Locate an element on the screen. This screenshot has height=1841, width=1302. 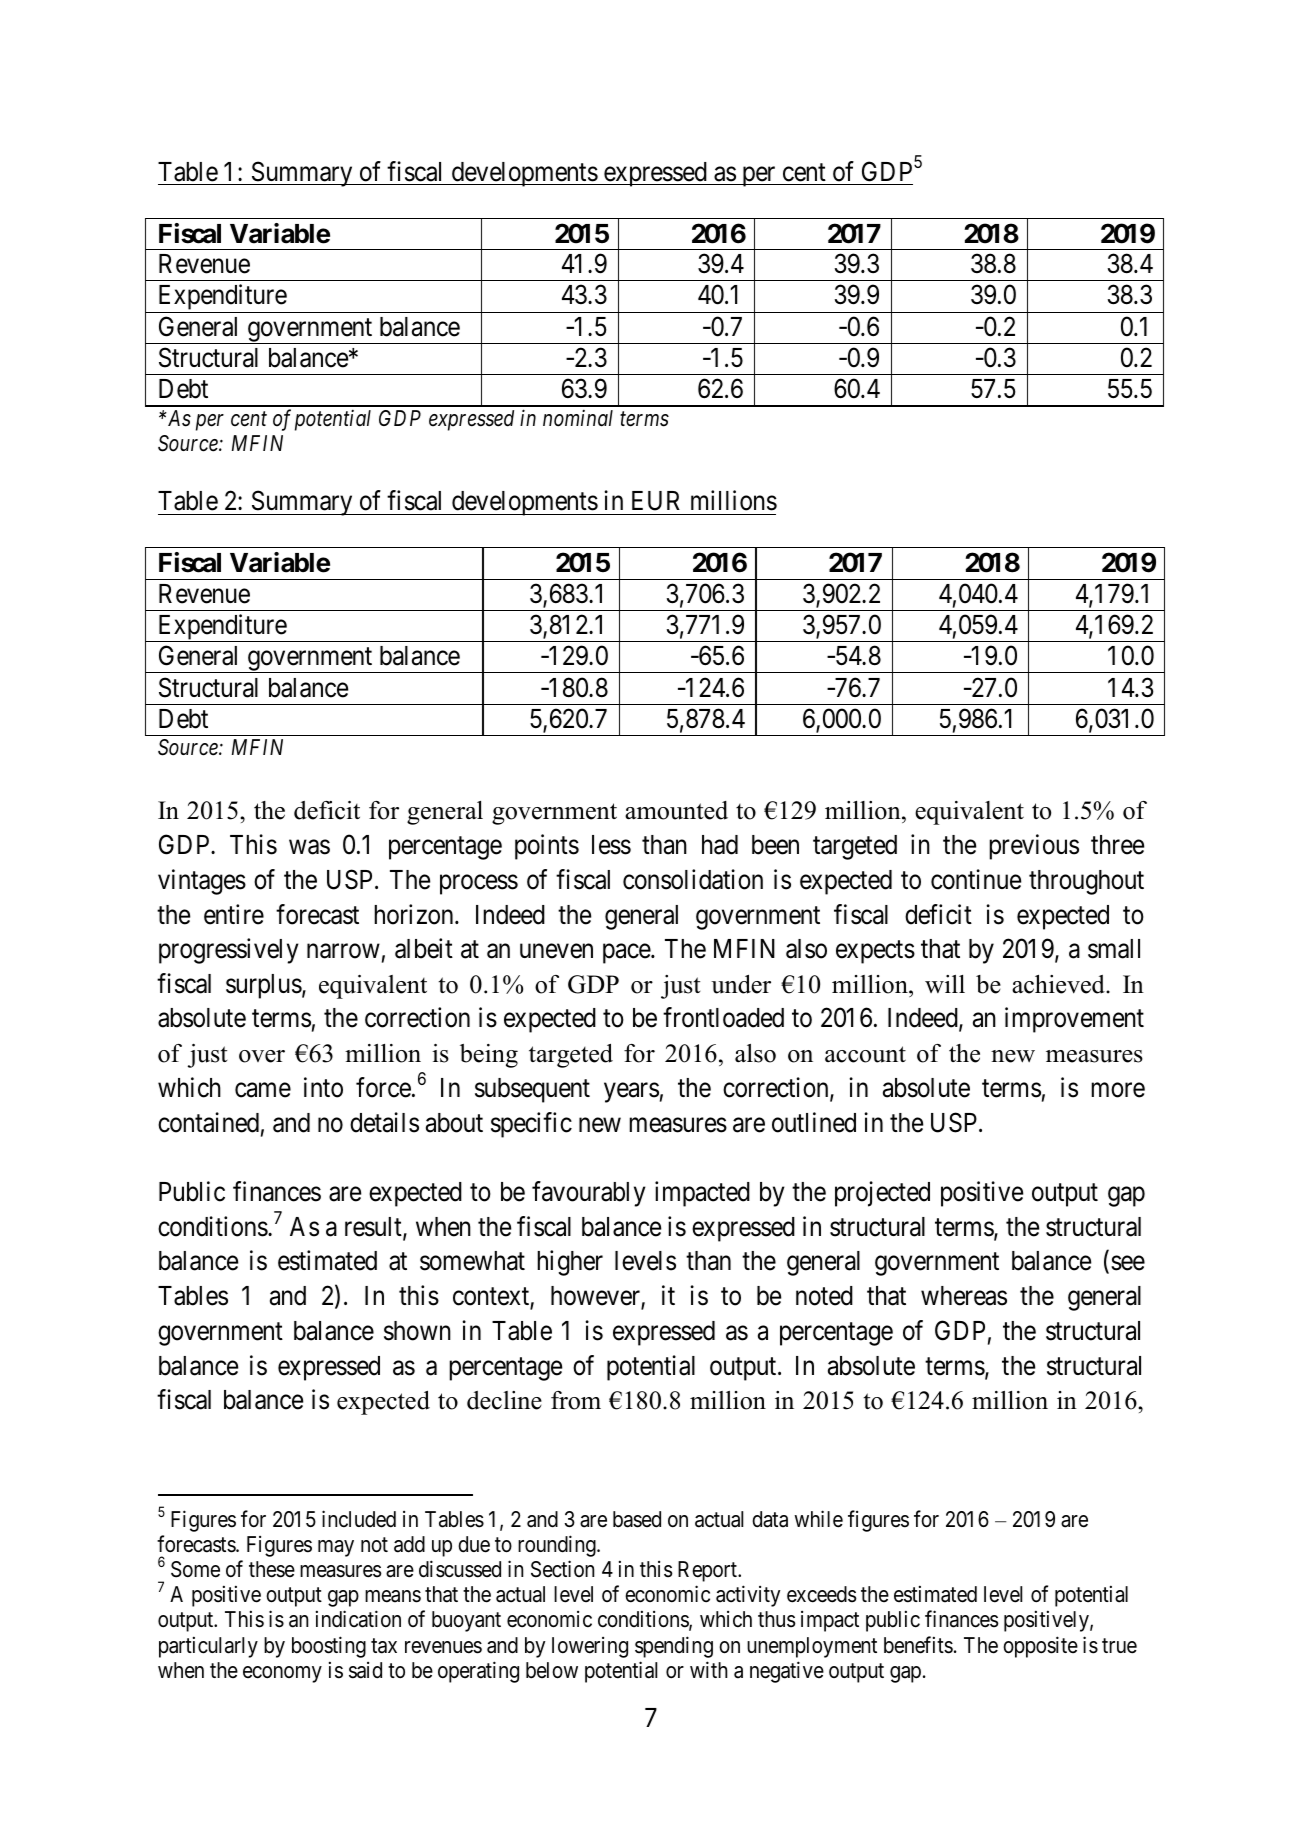
result is located at coordinates (374, 1228).
